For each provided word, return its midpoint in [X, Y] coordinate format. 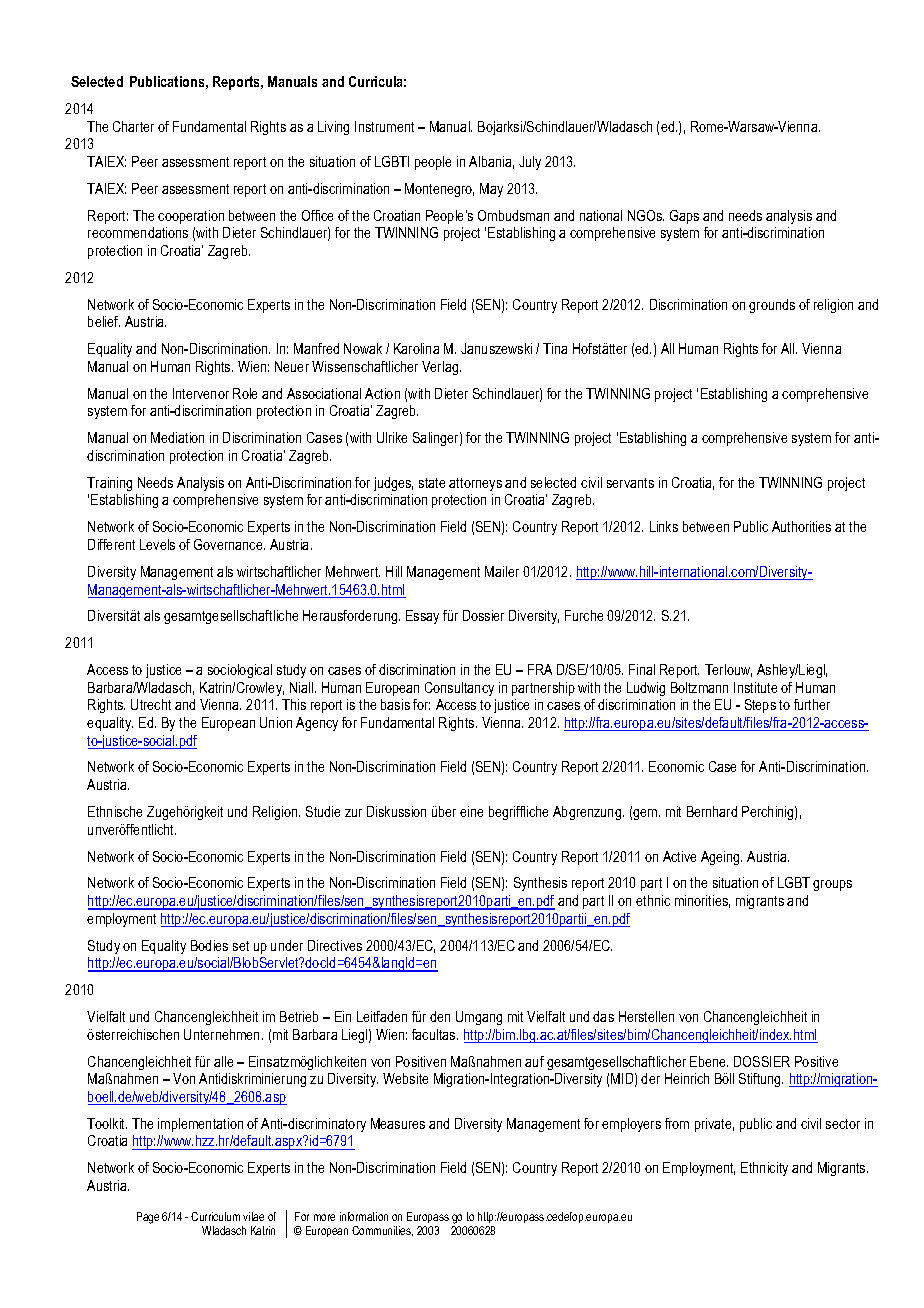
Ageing [721, 858]
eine [471, 811]
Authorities [801, 526]
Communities [382, 1231]
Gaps [684, 217]
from [677, 1123]
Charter [133, 126]
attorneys [475, 484]
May [491, 190]
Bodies [209, 945]
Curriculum [215, 1216]
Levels [157, 544]
